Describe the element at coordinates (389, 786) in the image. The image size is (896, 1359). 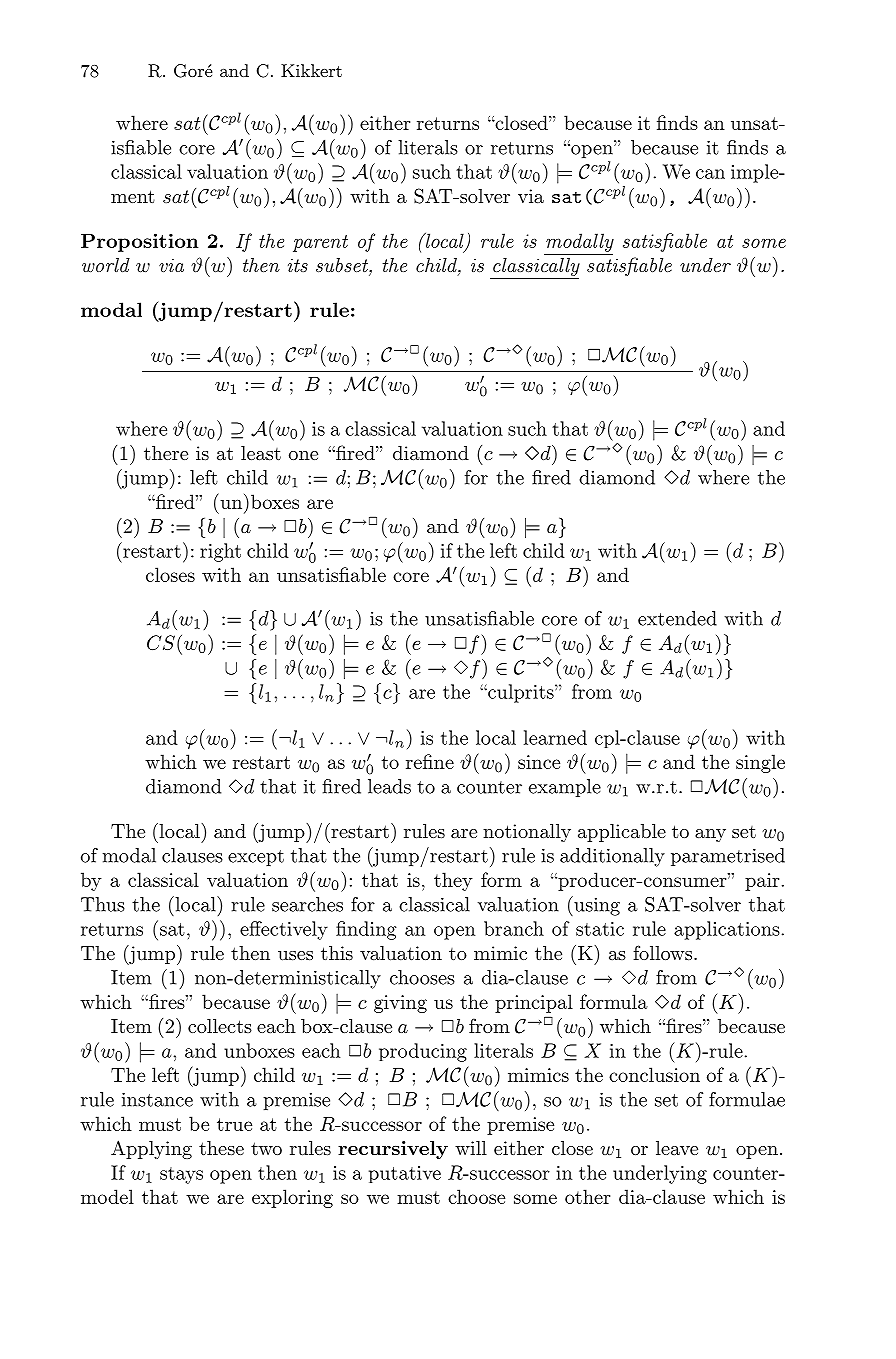
I see `leads` at that location.
